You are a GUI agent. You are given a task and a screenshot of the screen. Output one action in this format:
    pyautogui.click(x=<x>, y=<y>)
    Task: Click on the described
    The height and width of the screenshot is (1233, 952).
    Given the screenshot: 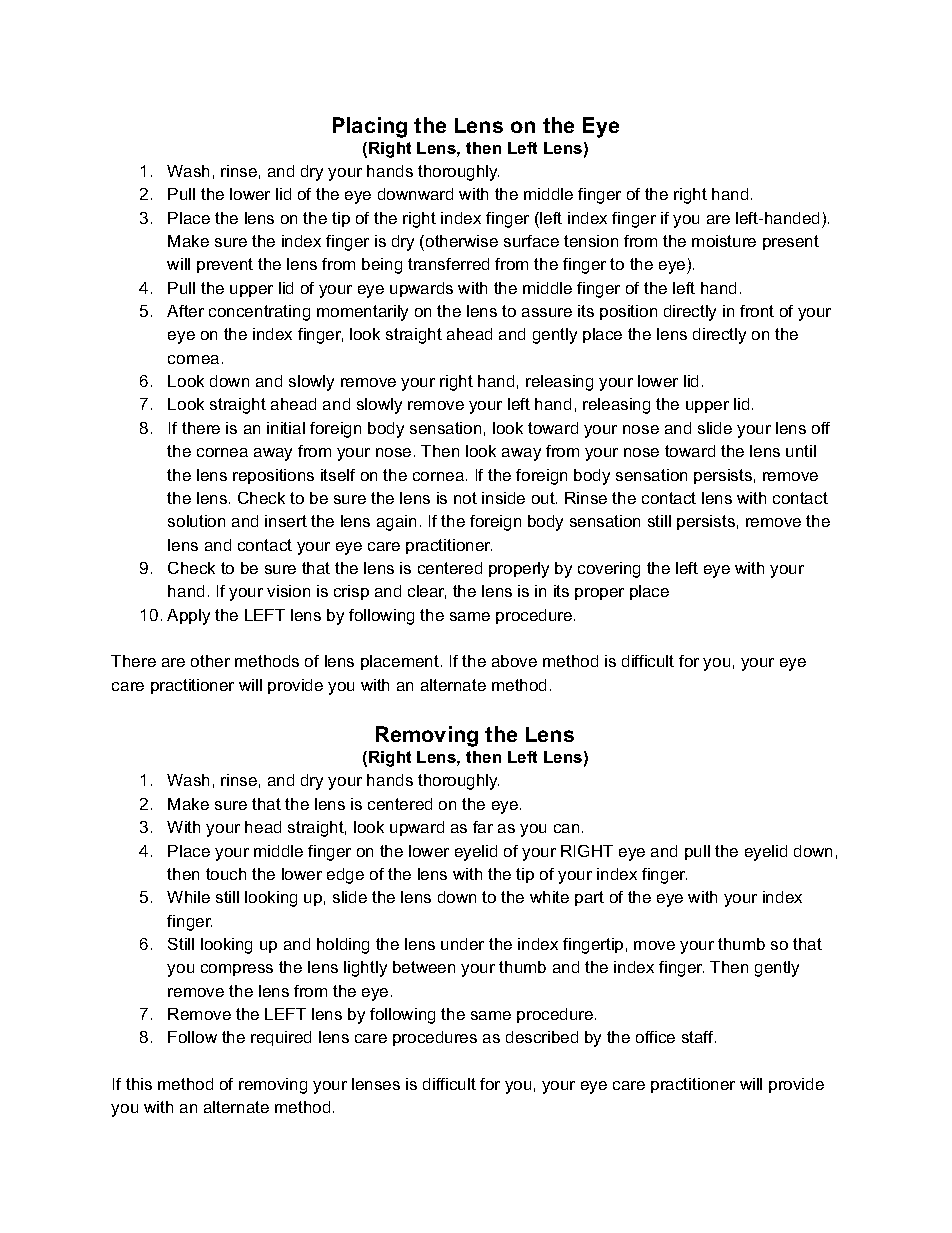 What is the action you would take?
    pyautogui.click(x=542, y=1037)
